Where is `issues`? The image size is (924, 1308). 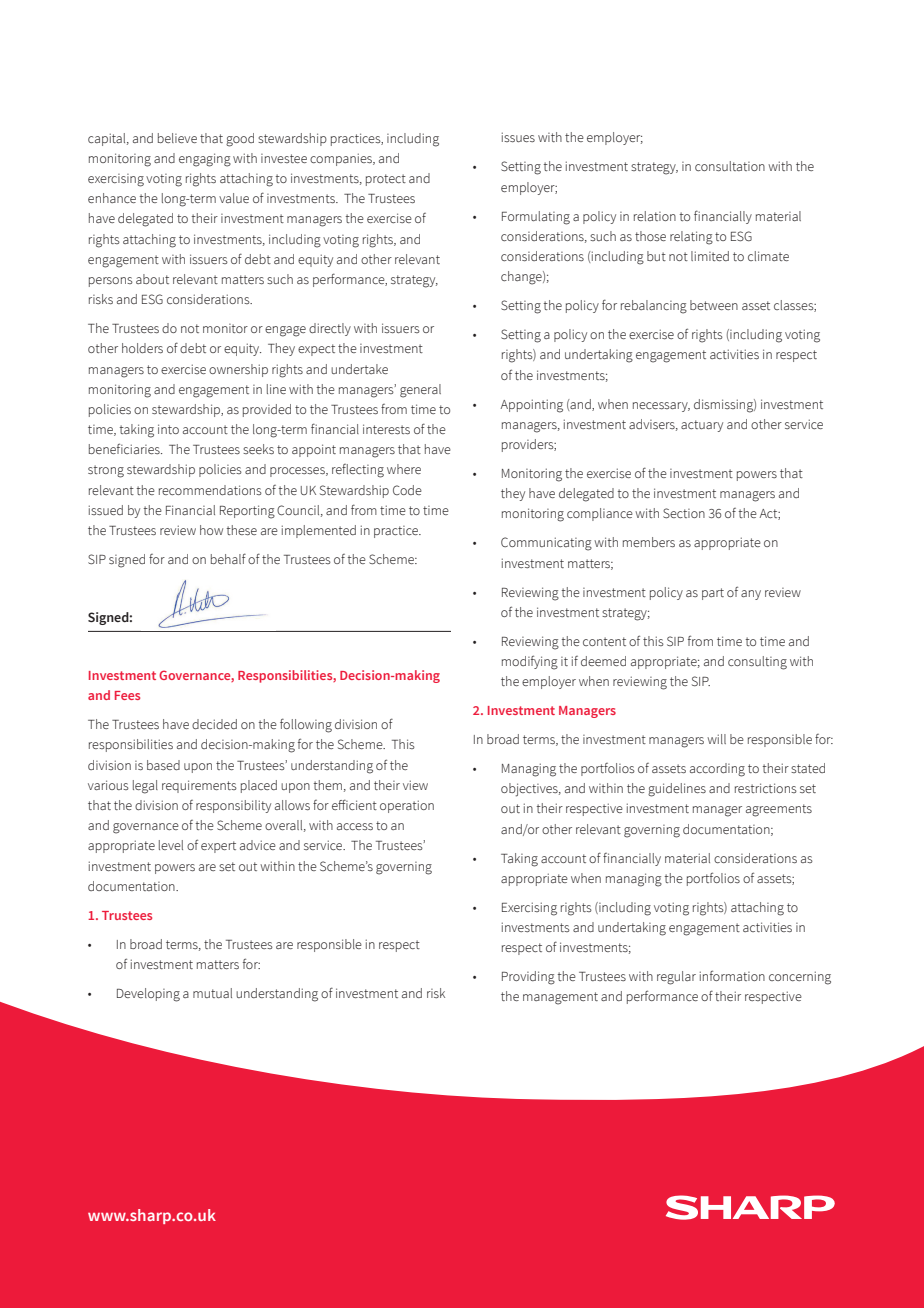
issues is located at coordinates (518, 137).
